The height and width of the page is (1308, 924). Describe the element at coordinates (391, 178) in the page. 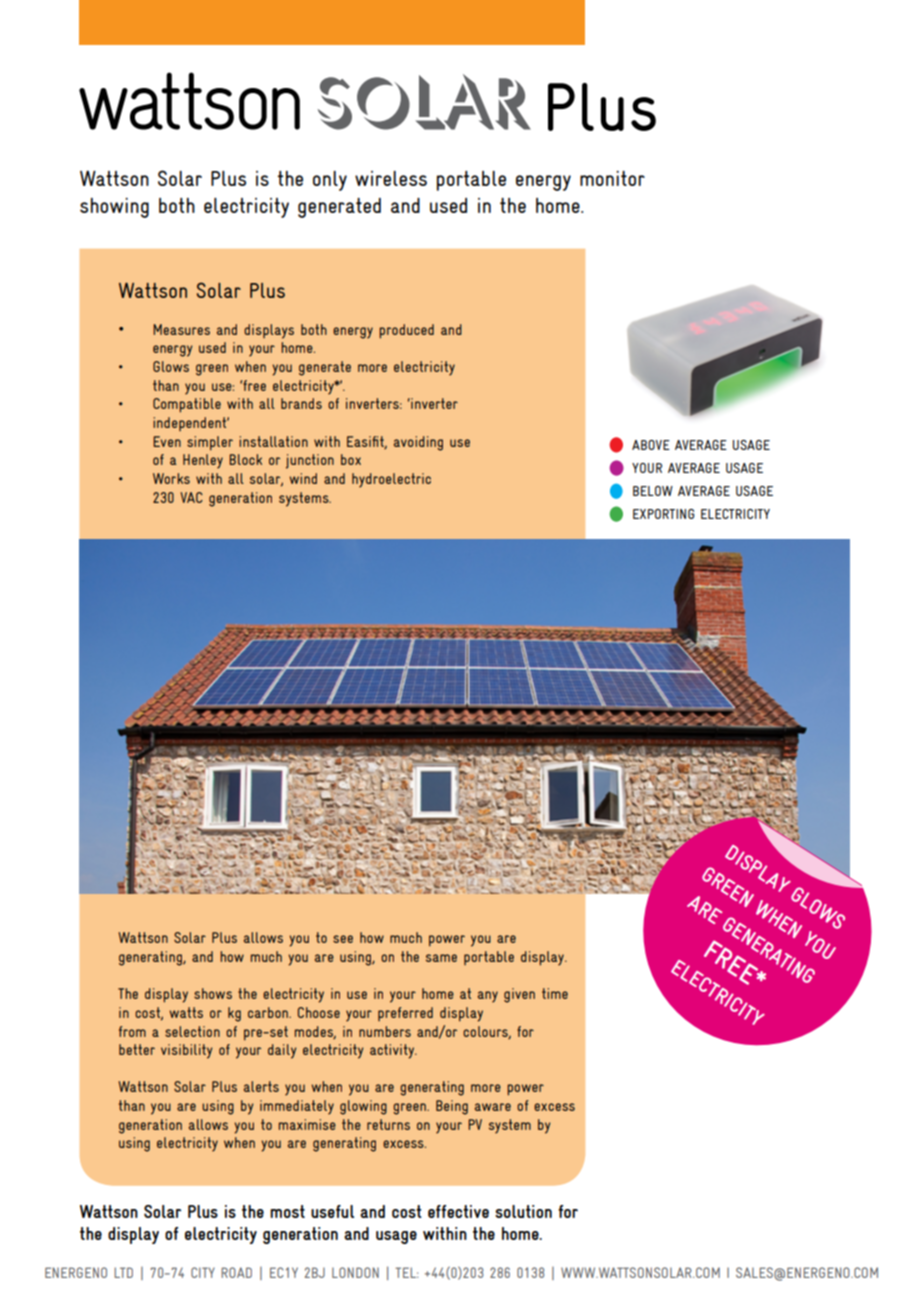

I see `wireless` at that location.
